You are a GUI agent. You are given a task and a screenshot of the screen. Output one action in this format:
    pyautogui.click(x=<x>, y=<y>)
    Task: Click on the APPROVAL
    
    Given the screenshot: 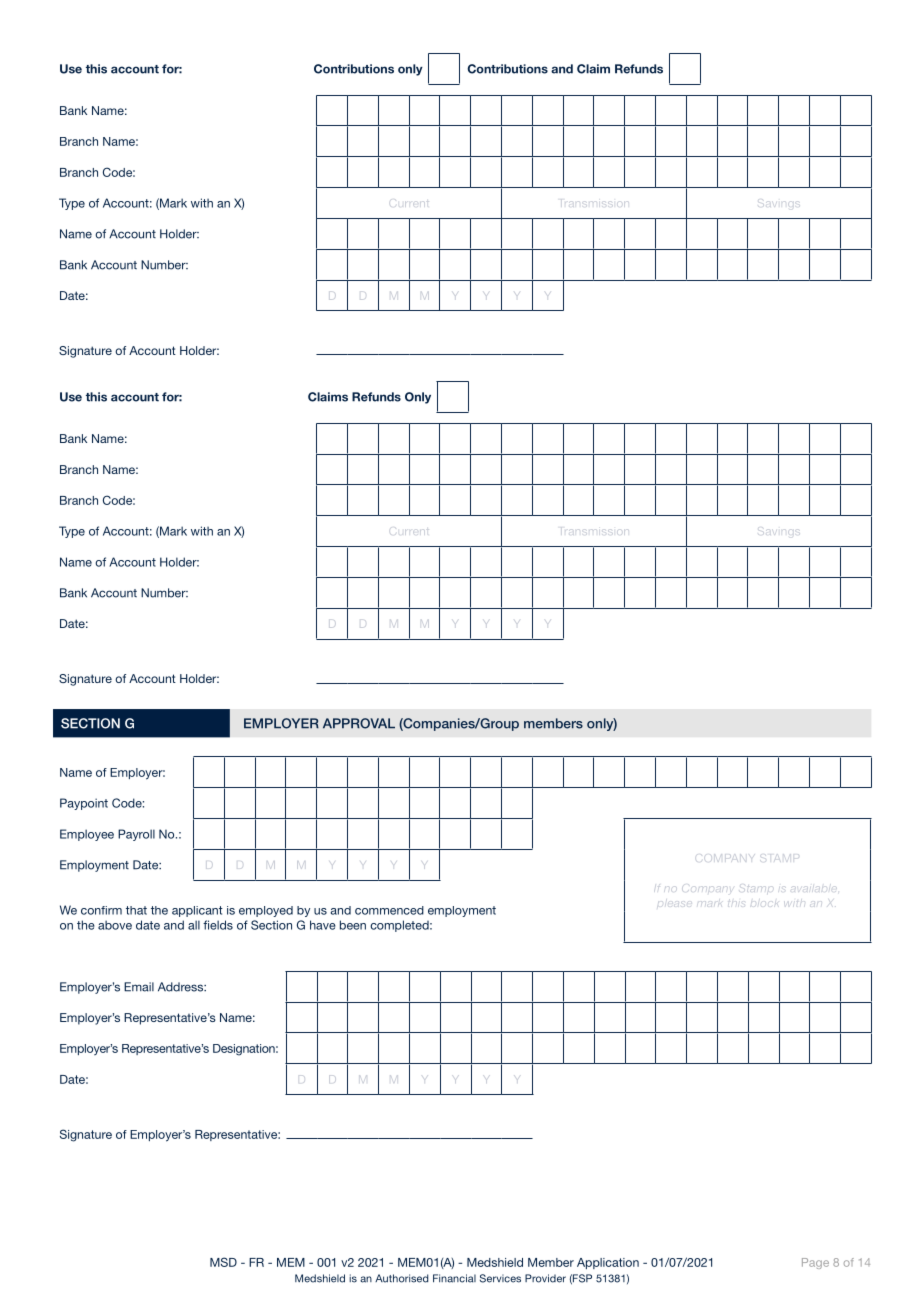 What is the action you would take?
    pyautogui.click(x=359, y=723)
